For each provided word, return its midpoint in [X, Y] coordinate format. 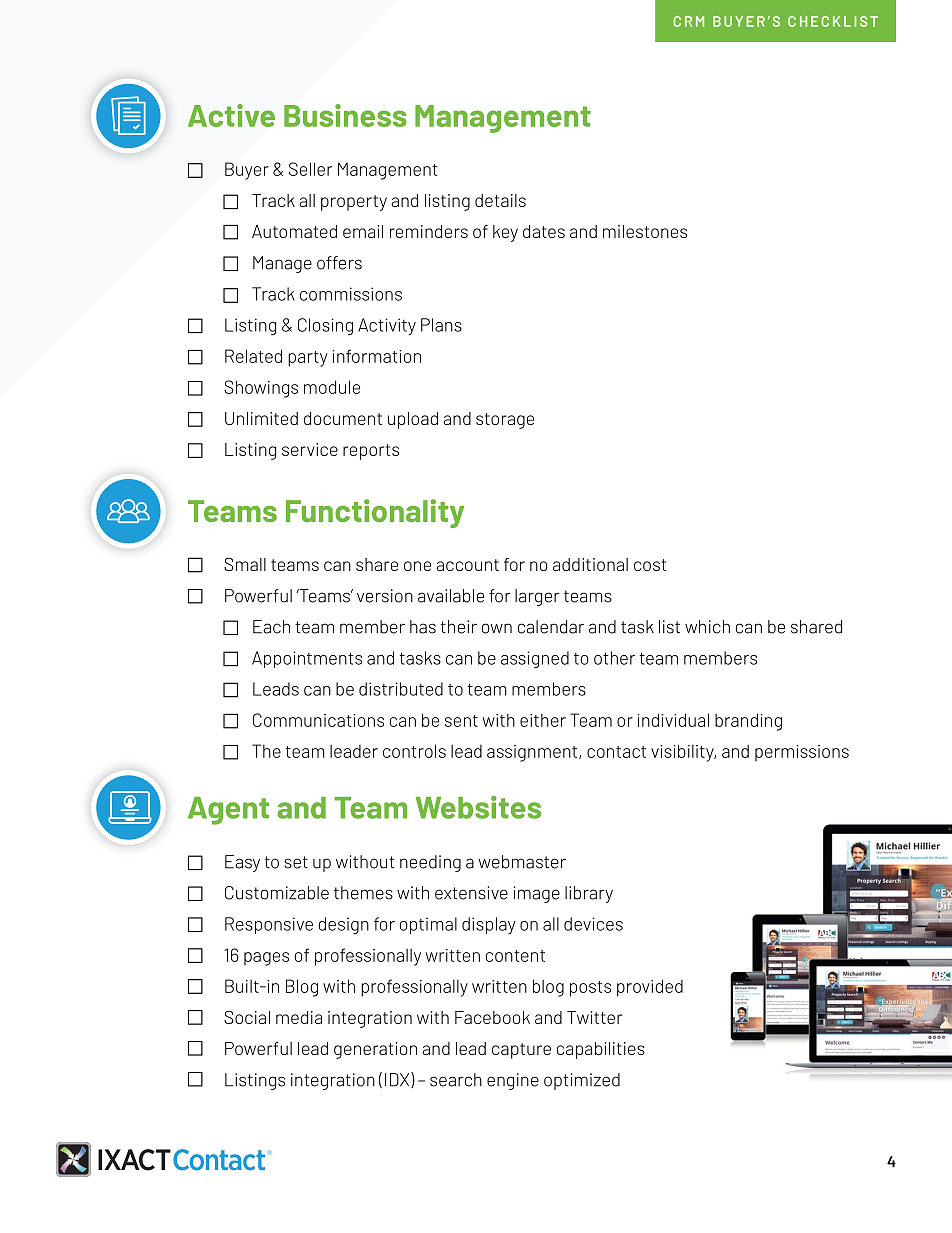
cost [650, 565]
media [299, 1017]
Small [245, 564]
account [467, 565]
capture [521, 1051]
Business [345, 115]
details [500, 200]
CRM [688, 21]
